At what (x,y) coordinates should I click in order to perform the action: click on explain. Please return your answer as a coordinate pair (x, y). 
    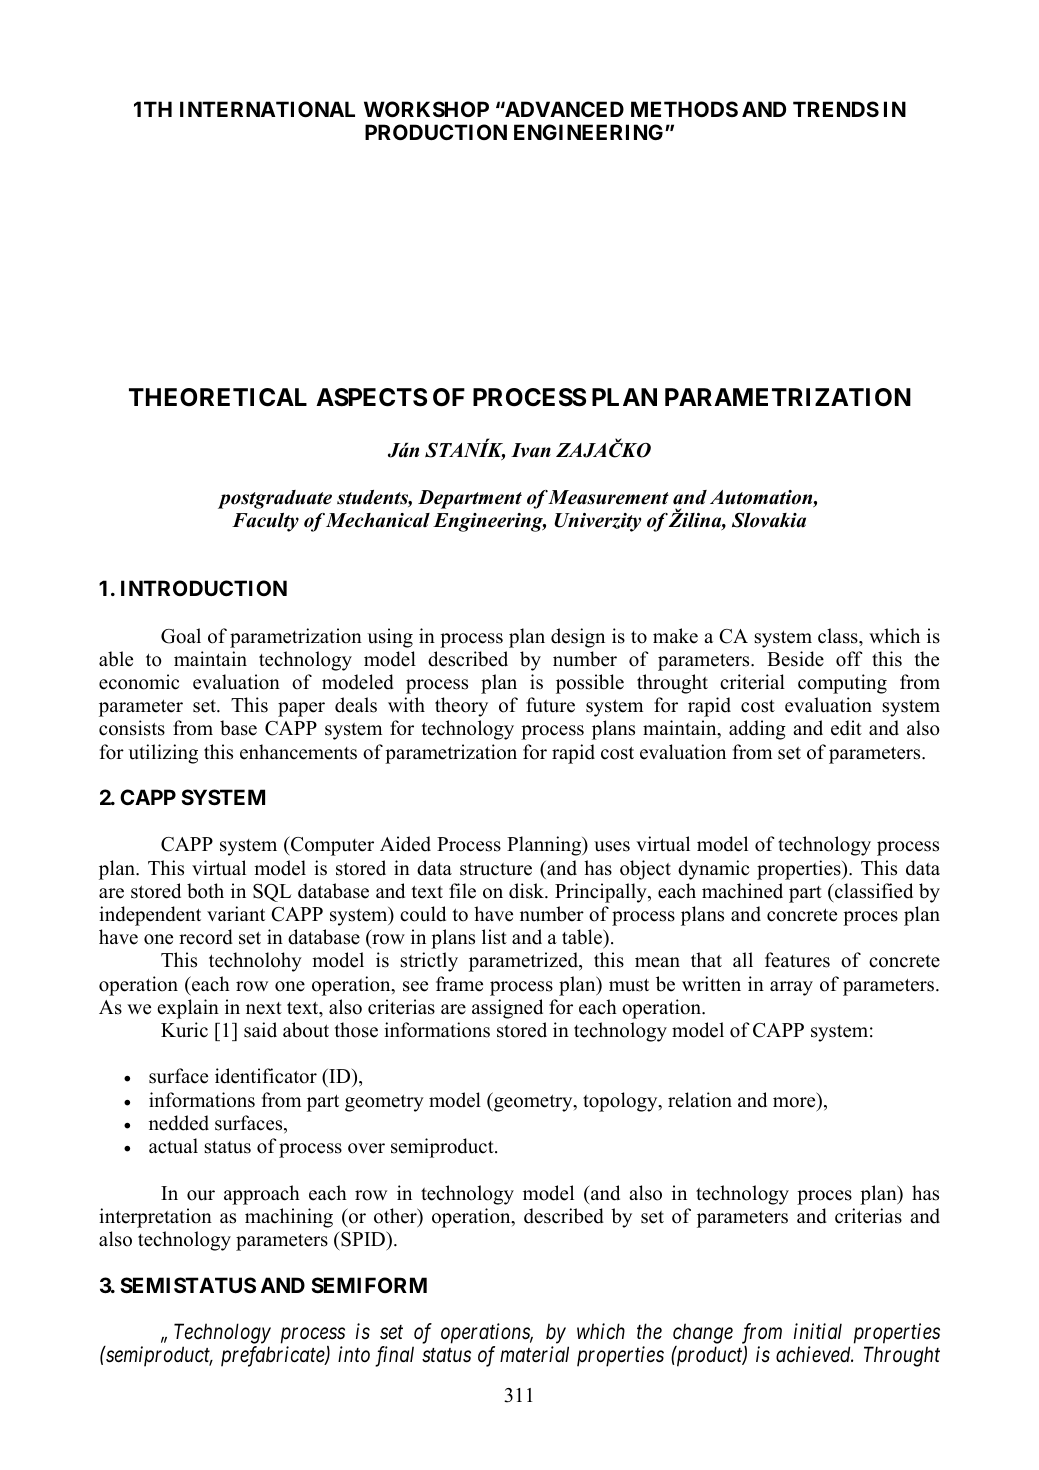
    Looking at the image, I should click on (188, 1009).
